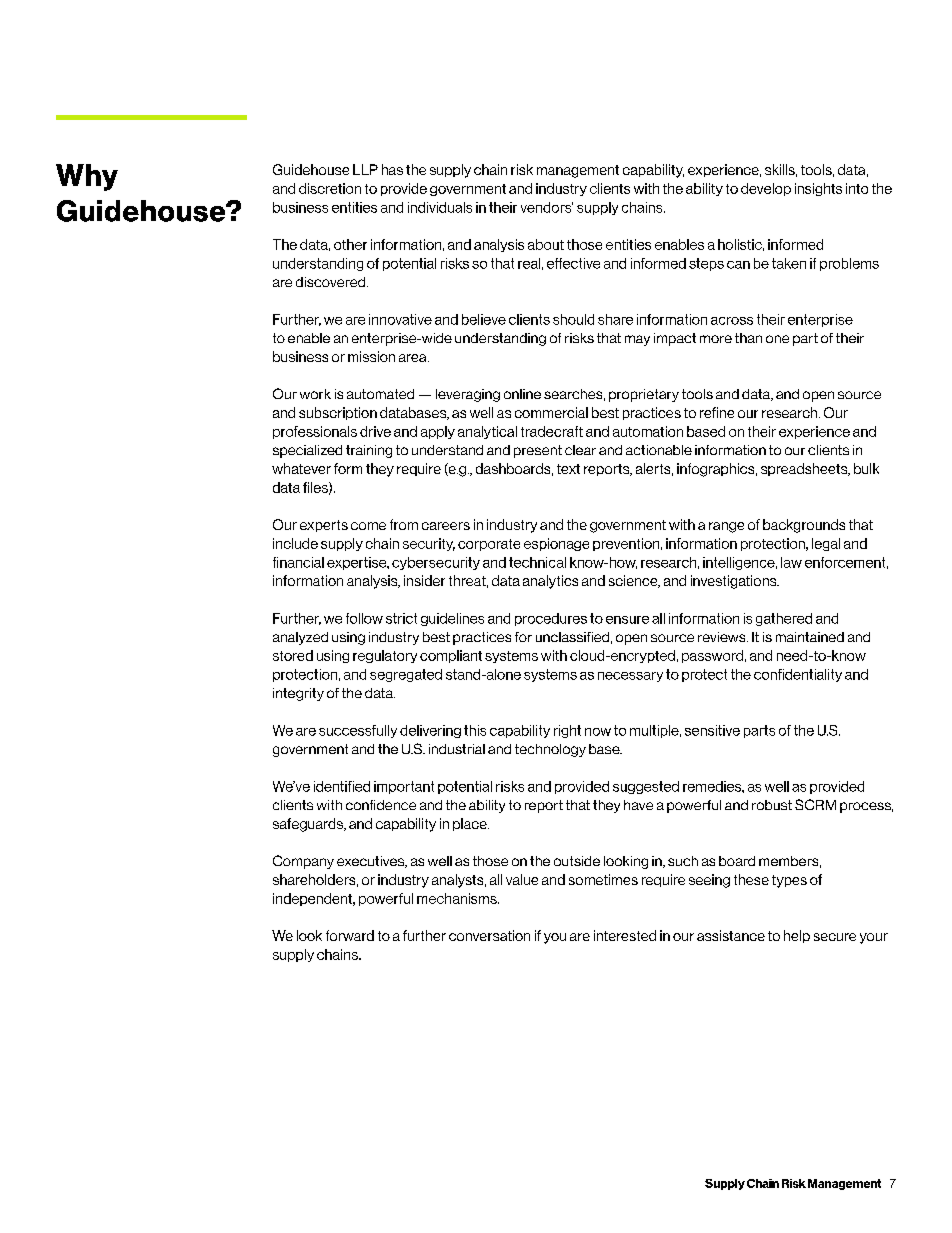 The image size is (952, 1233). I want to click on include, so click(295, 543).
